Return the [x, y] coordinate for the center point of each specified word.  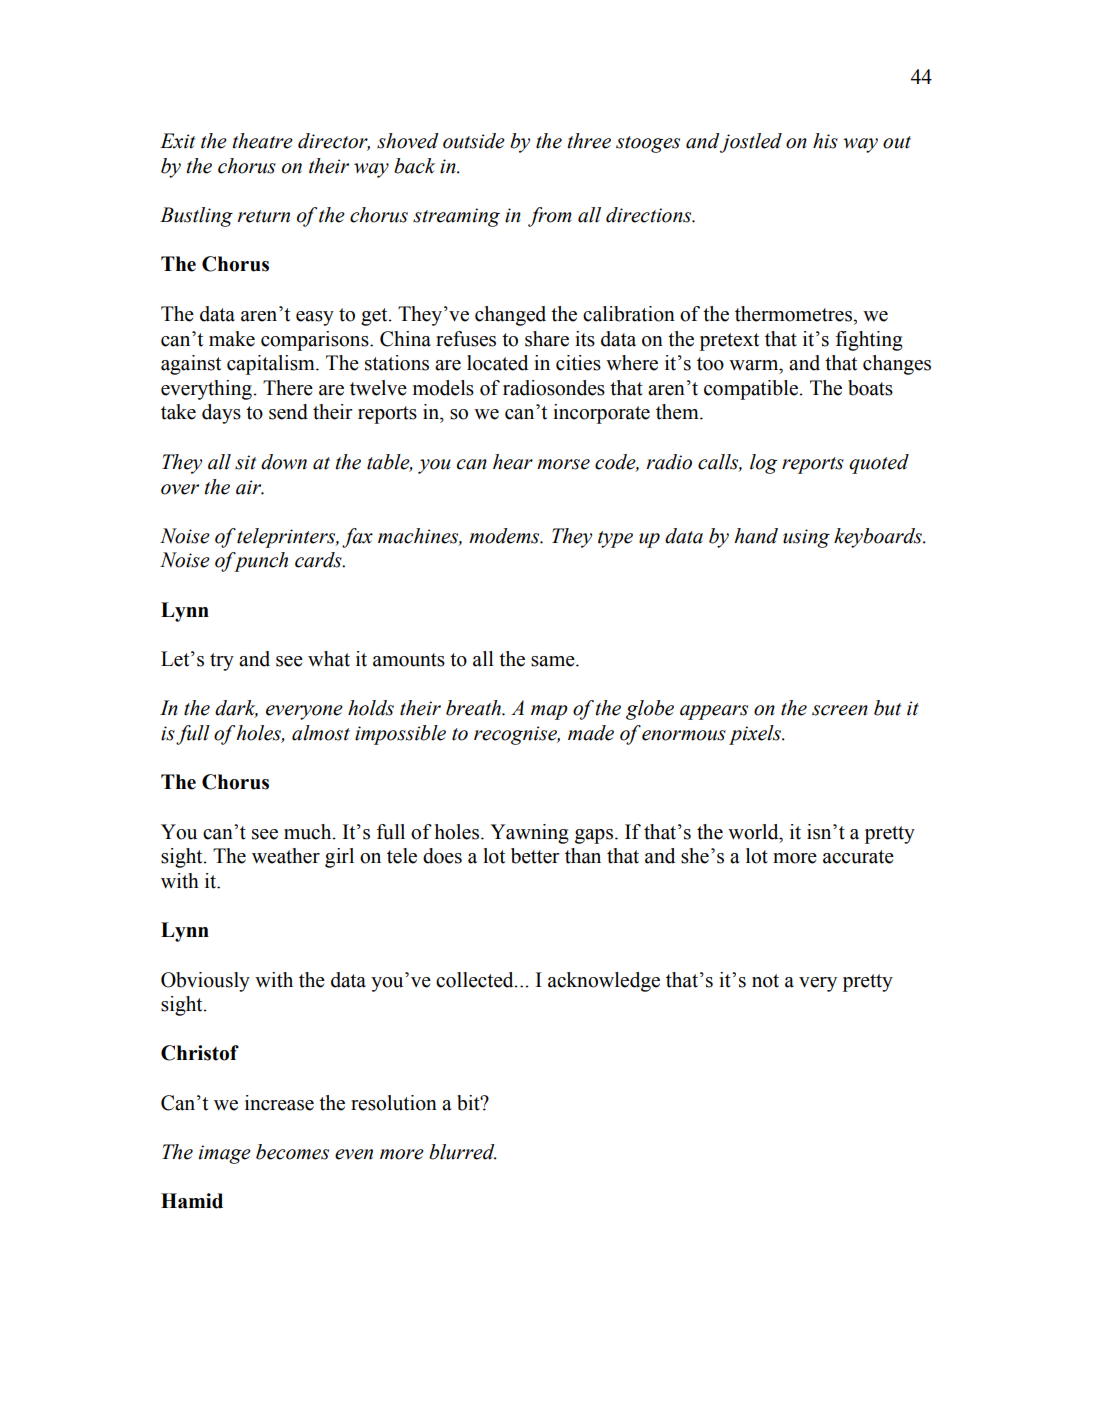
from [550, 217]
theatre [263, 141]
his [825, 141]
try [222, 662]
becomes [292, 1152]
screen [840, 710]
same [554, 661]
